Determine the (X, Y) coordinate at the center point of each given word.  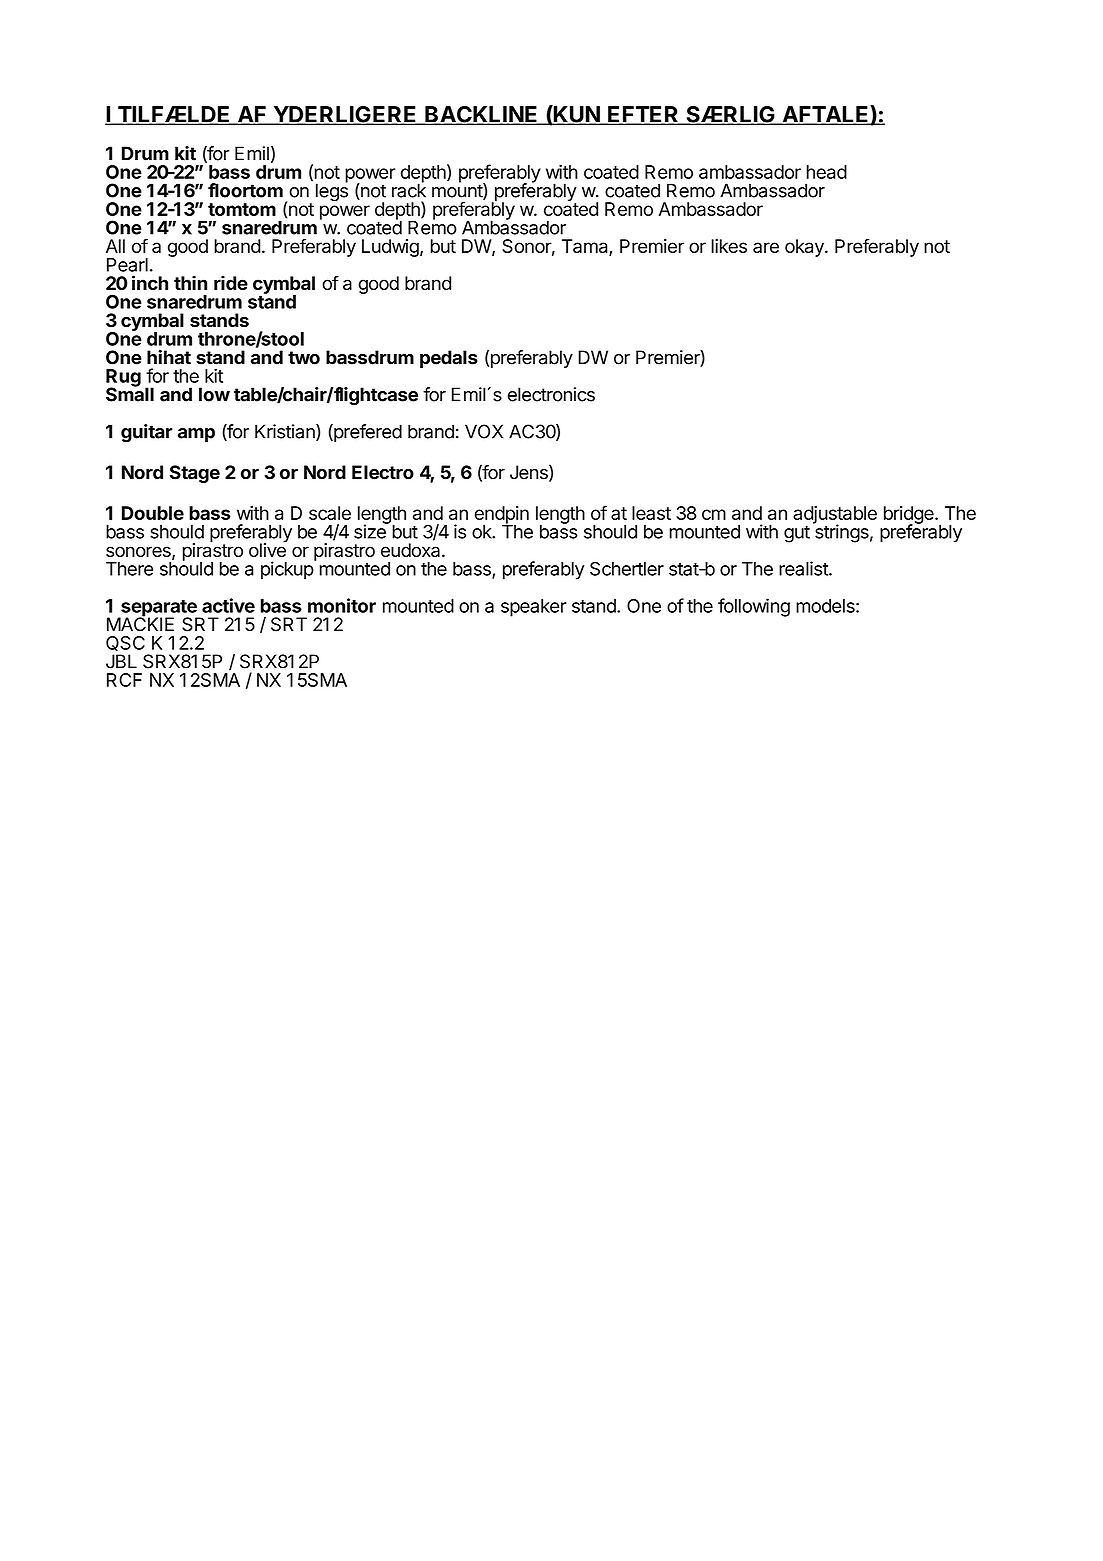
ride (231, 282)
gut (797, 534)
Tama (586, 247)
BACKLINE (481, 115)
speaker (534, 608)
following (754, 607)
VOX (484, 431)
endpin (501, 516)
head (827, 172)
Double (153, 513)
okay (805, 248)
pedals (449, 359)
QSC (125, 643)
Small (130, 393)
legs (332, 191)
